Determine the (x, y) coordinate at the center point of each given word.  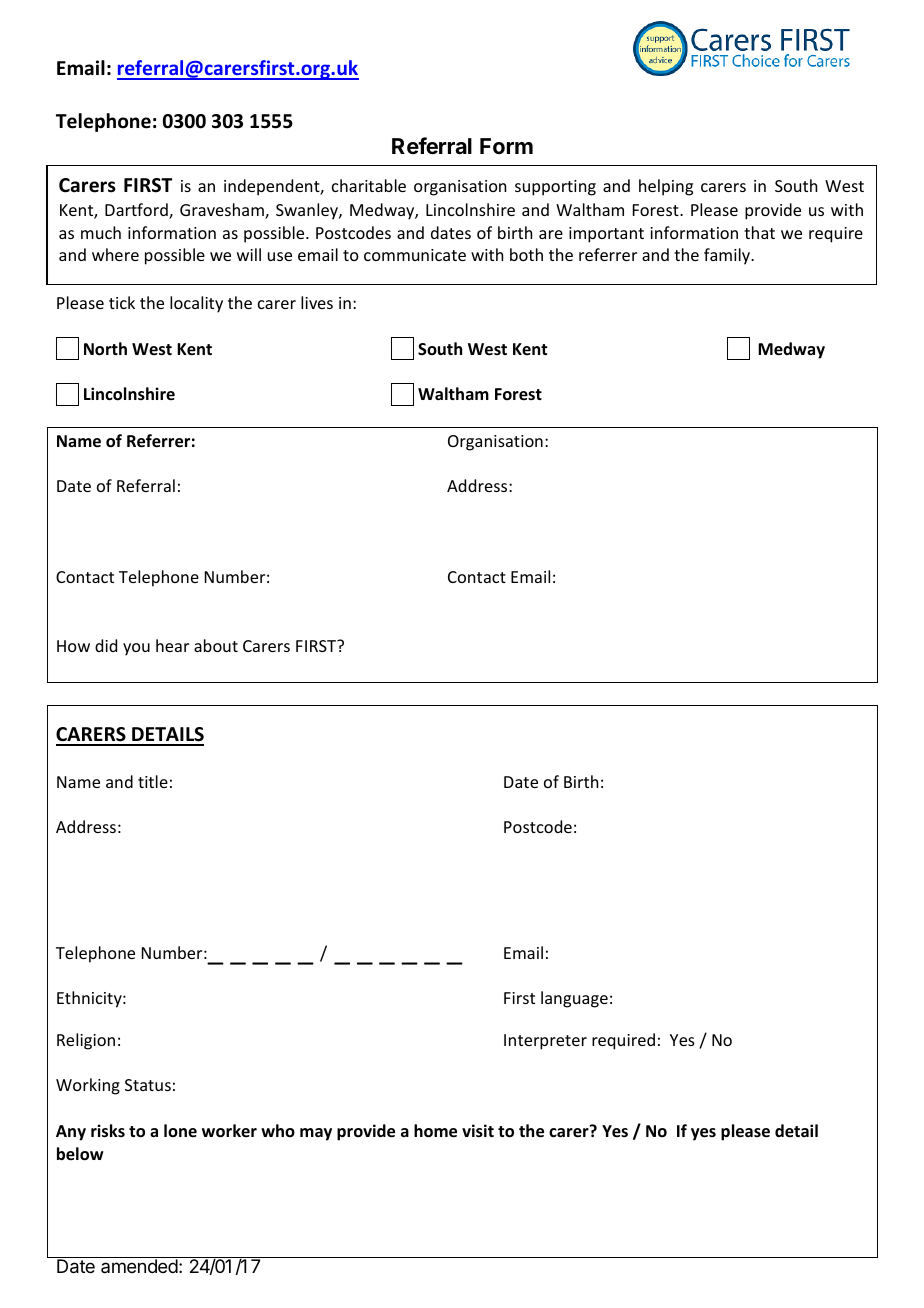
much (101, 232)
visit (478, 1131)
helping (666, 187)
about (216, 645)
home (435, 1131)
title (153, 781)
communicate (415, 255)
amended (139, 1265)
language (574, 999)
